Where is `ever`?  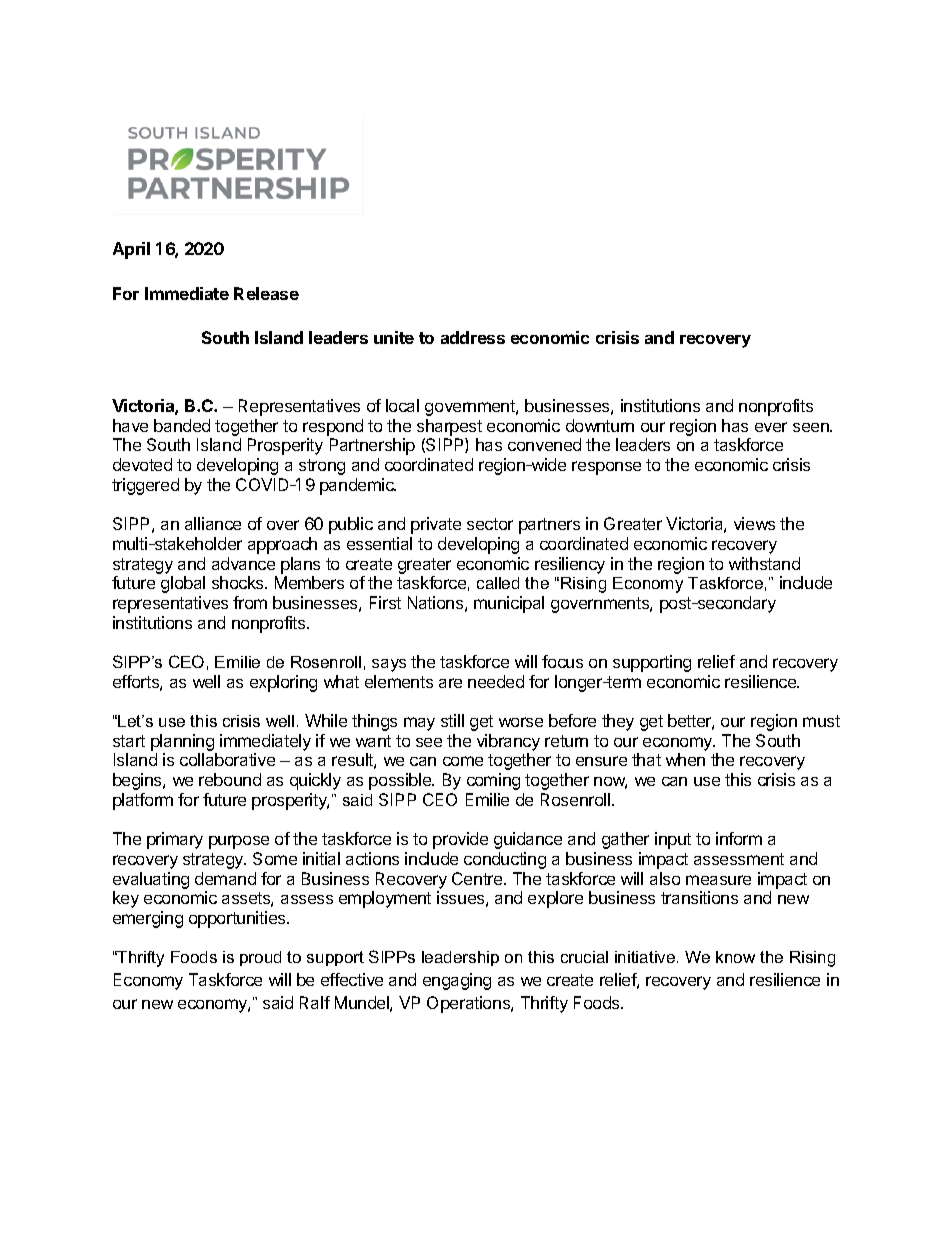
ever is located at coordinates (771, 427).
